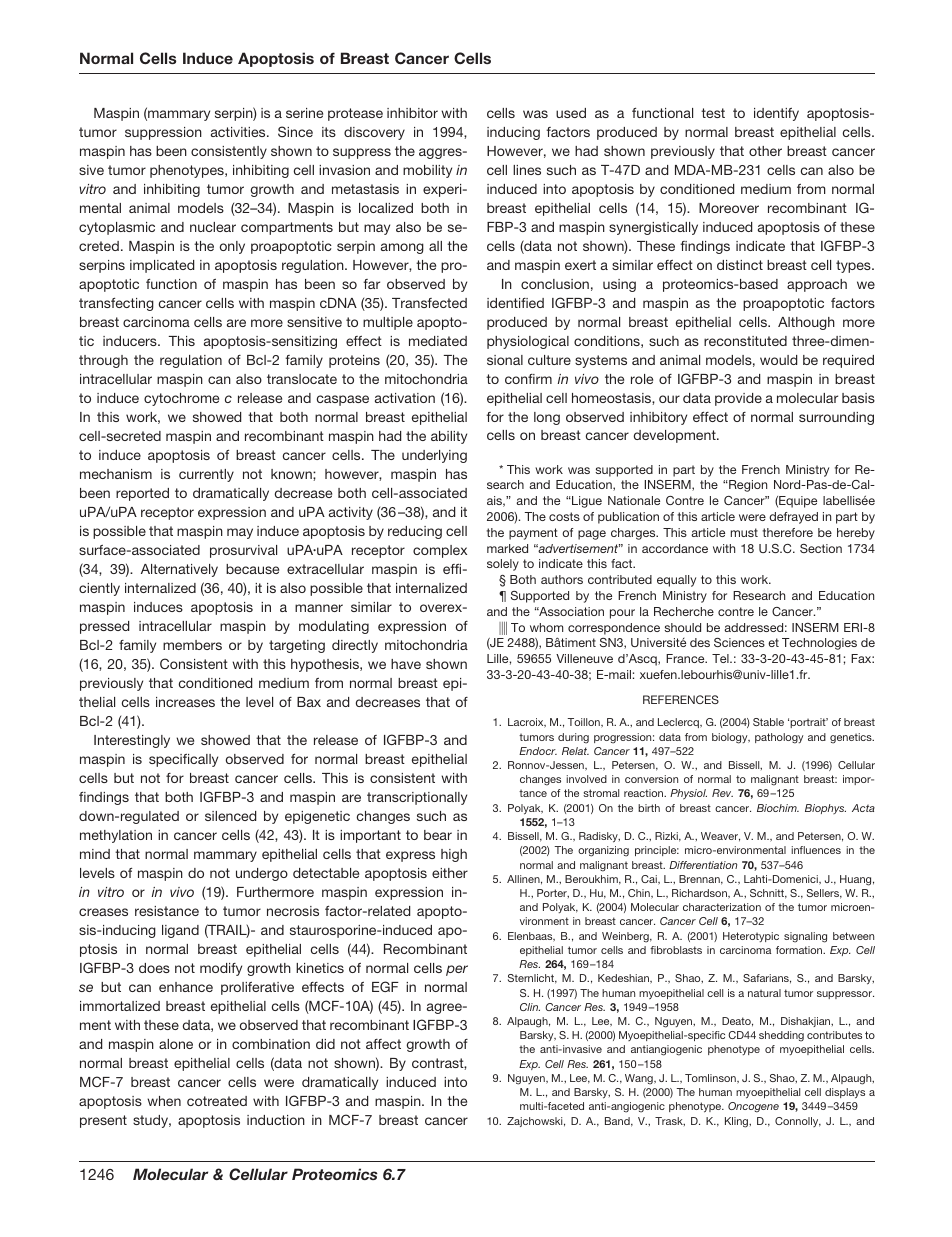 The width and height of the screenshot is (952, 1237). I want to click on whom, so click(546, 627).
